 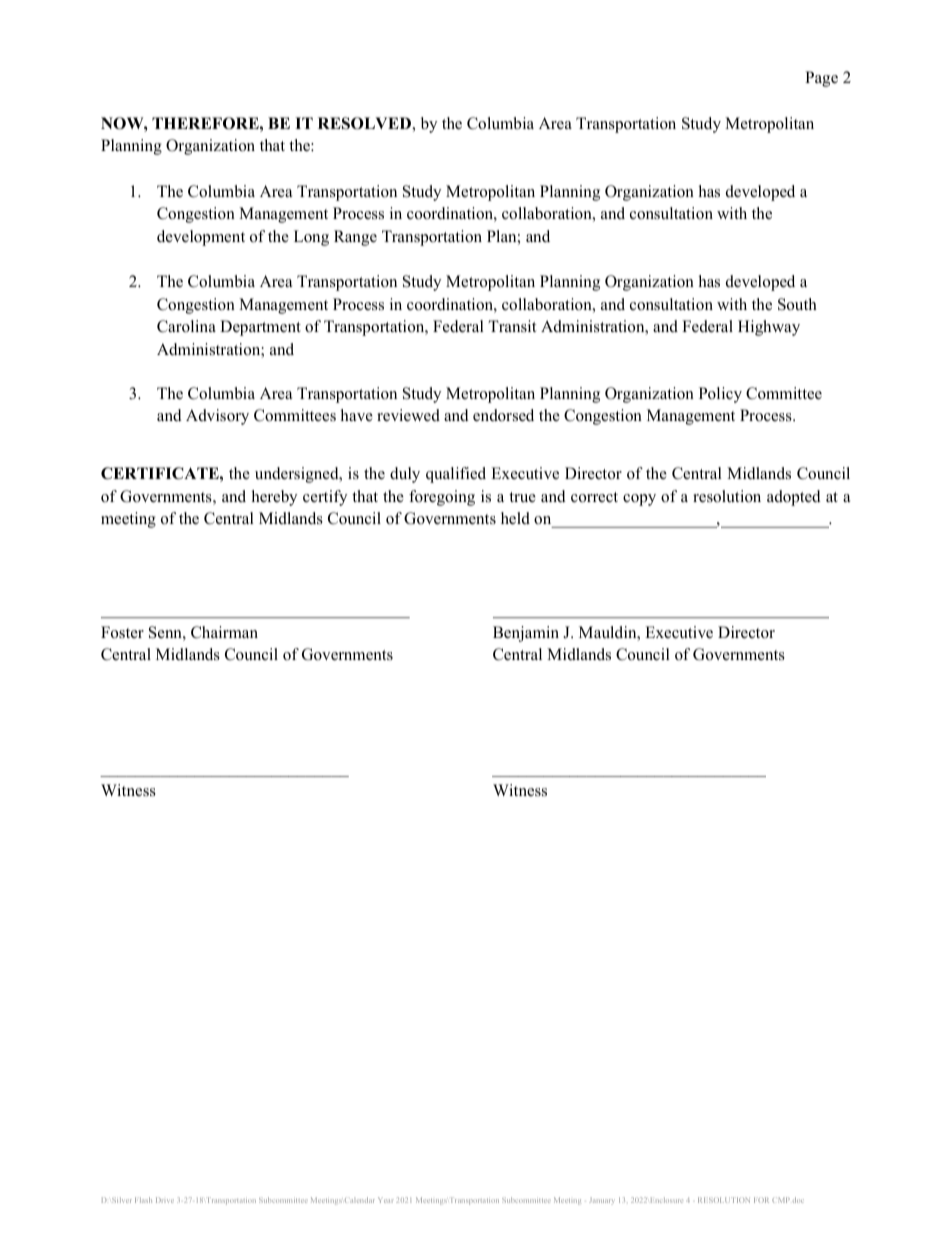 What do you see at coordinates (201, 238) in the page?
I see `development` at bounding box center [201, 238].
